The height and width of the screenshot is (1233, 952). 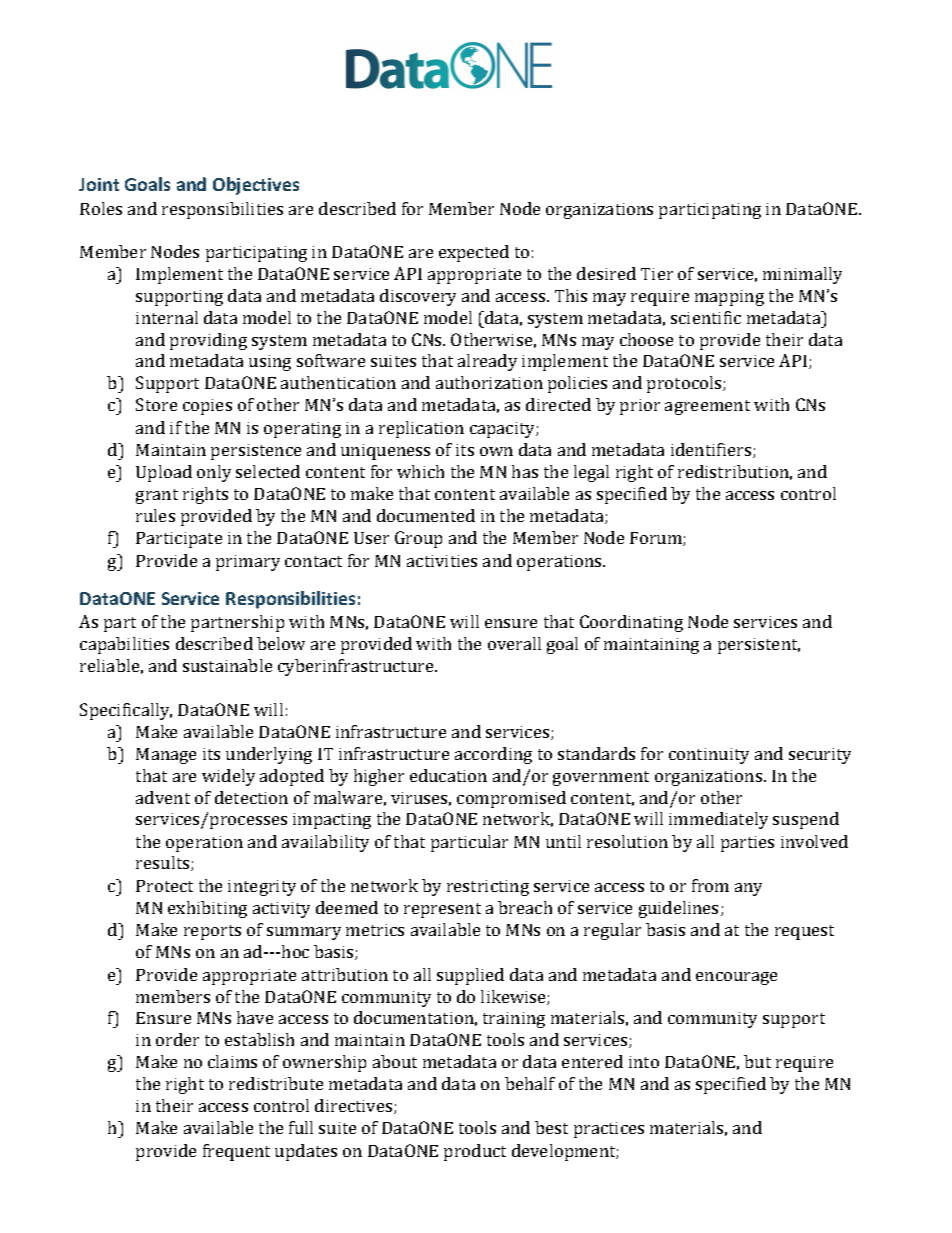 I want to click on persistent, so click(x=759, y=646).
